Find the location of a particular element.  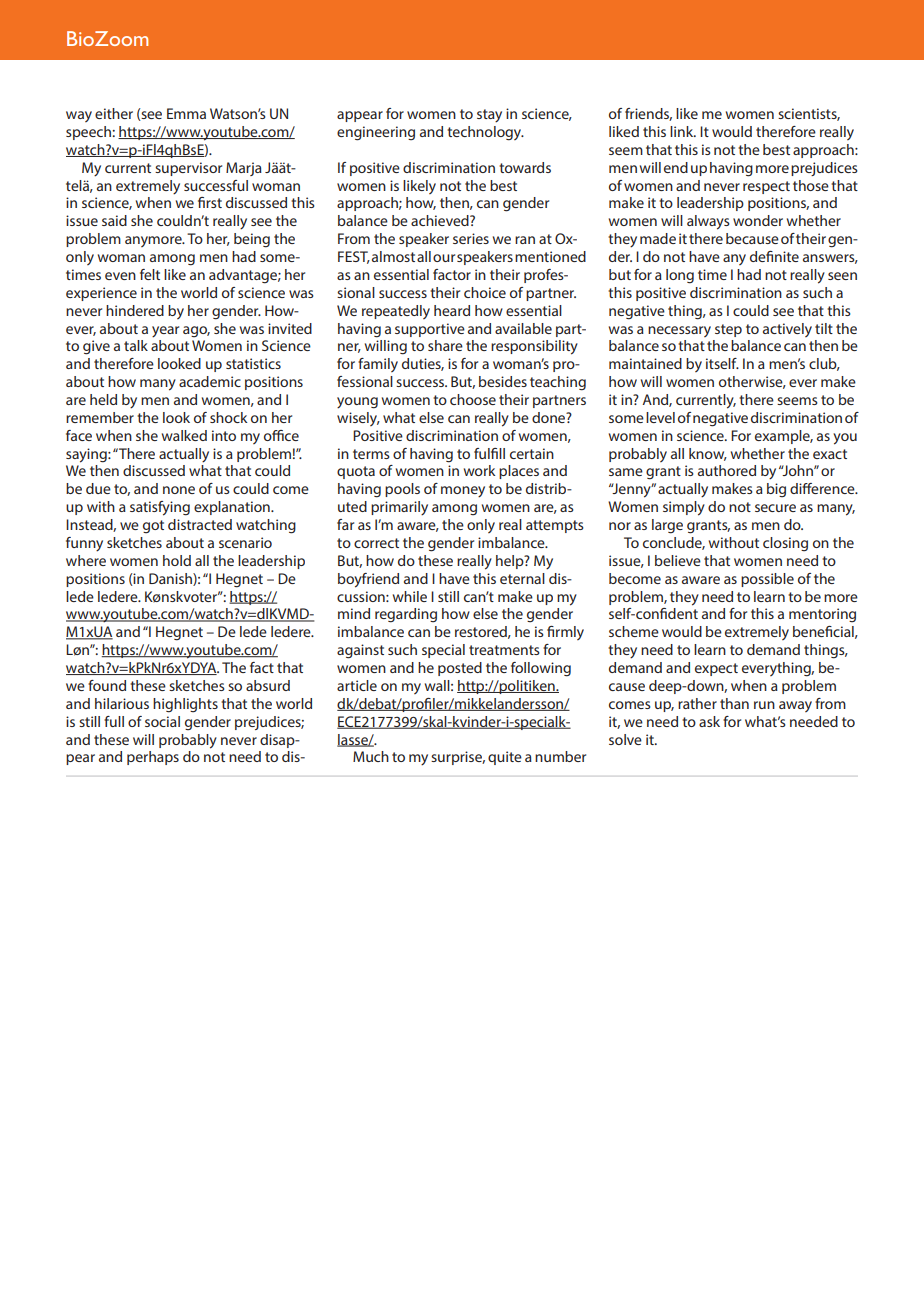

closing is located at coordinates (785, 544).
